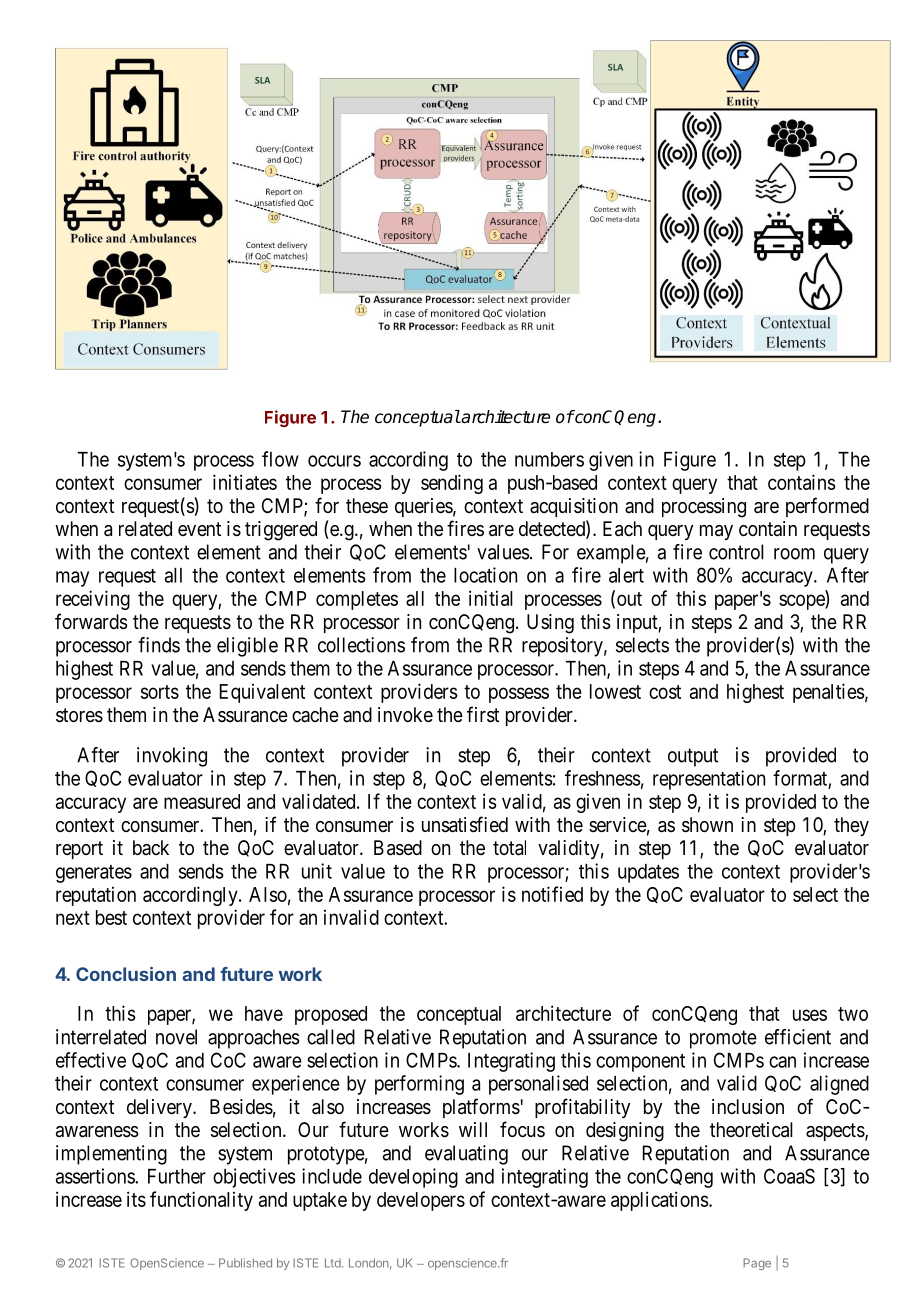  Describe the element at coordinates (201, 1201) in the document. I see `functionality` at that location.
